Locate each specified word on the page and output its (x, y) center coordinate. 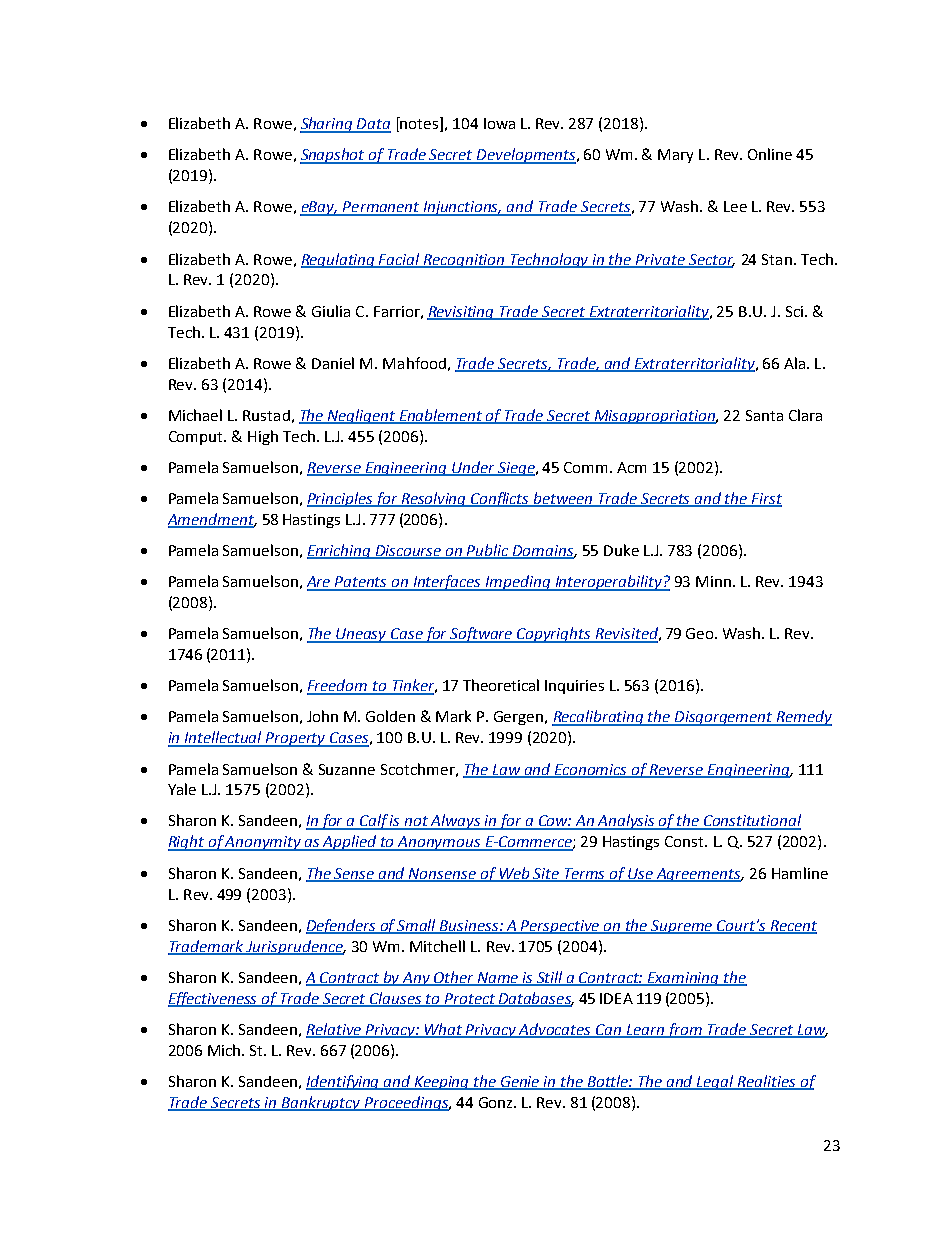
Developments (526, 156)
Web (514, 874)
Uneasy (362, 635)
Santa (764, 415)
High (263, 437)
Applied (350, 843)
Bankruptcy (321, 1103)
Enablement (441, 416)
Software (482, 635)
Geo (699, 633)
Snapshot (333, 156)
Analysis (627, 822)
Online (770, 154)
